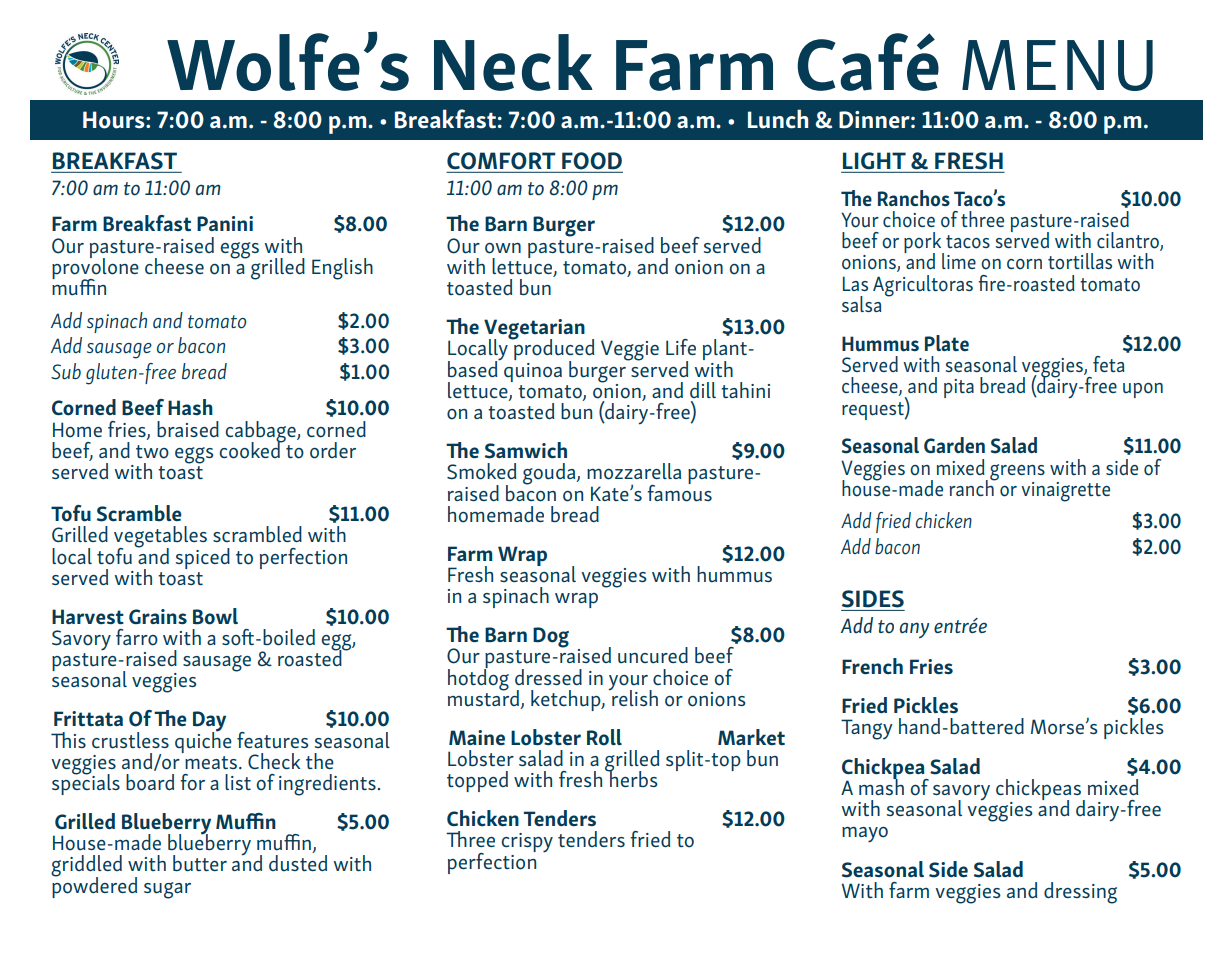  What do you see at coordinates (959, 261) in the document?
I see `lime` at bounding box center [959, 261].
